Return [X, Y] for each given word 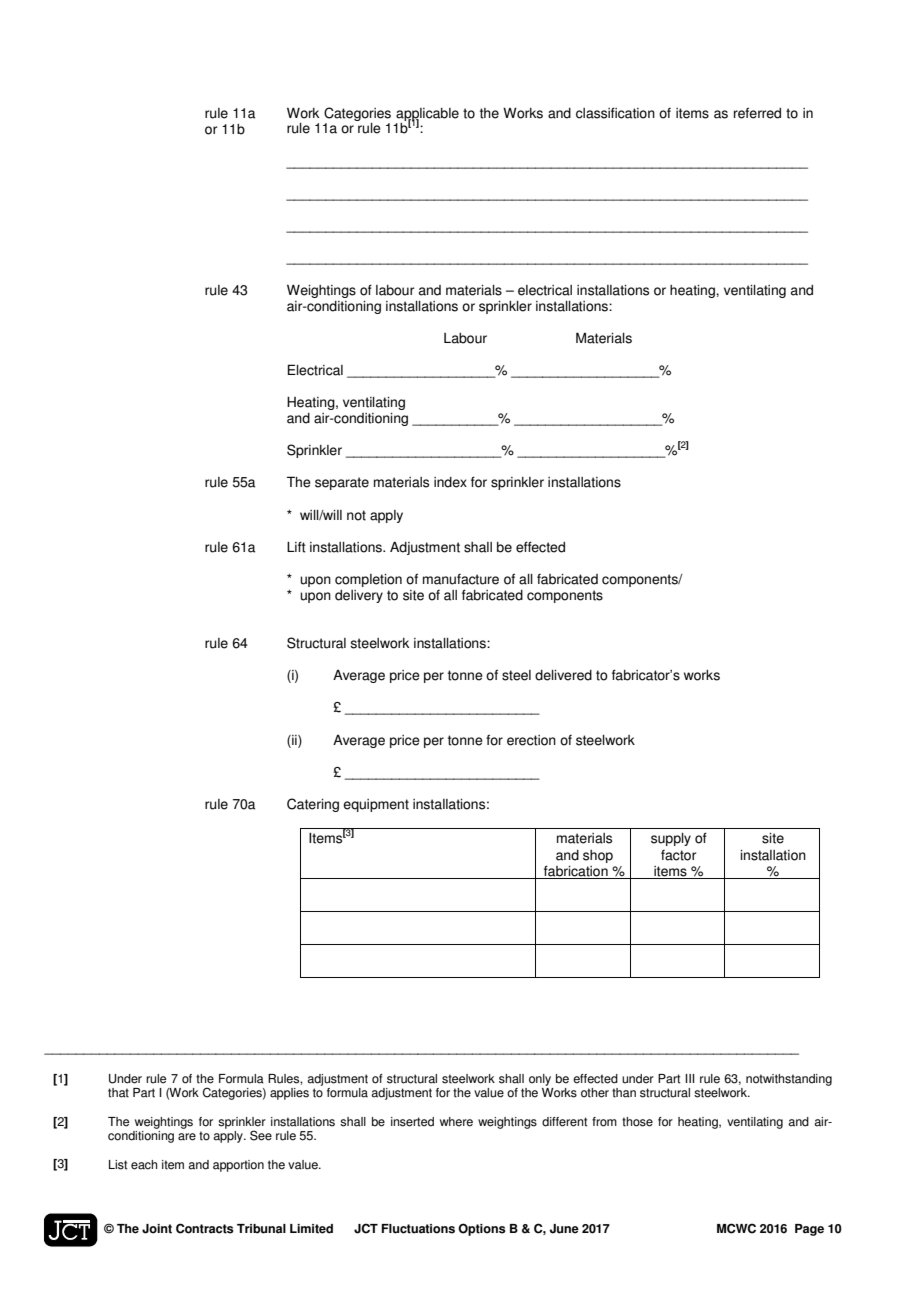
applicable [427, 115]
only [540, 1080]
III [690, 1078]
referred [757, 113]
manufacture [461, 579]
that [118, 1093]
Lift [296, 547]
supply [671, 839]
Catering [313, 805]
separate [342, 483]
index [450, 482]
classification [615, 113]
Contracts [205, 1228]
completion [368, 580]
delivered [563, 675]
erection [531, 740]
